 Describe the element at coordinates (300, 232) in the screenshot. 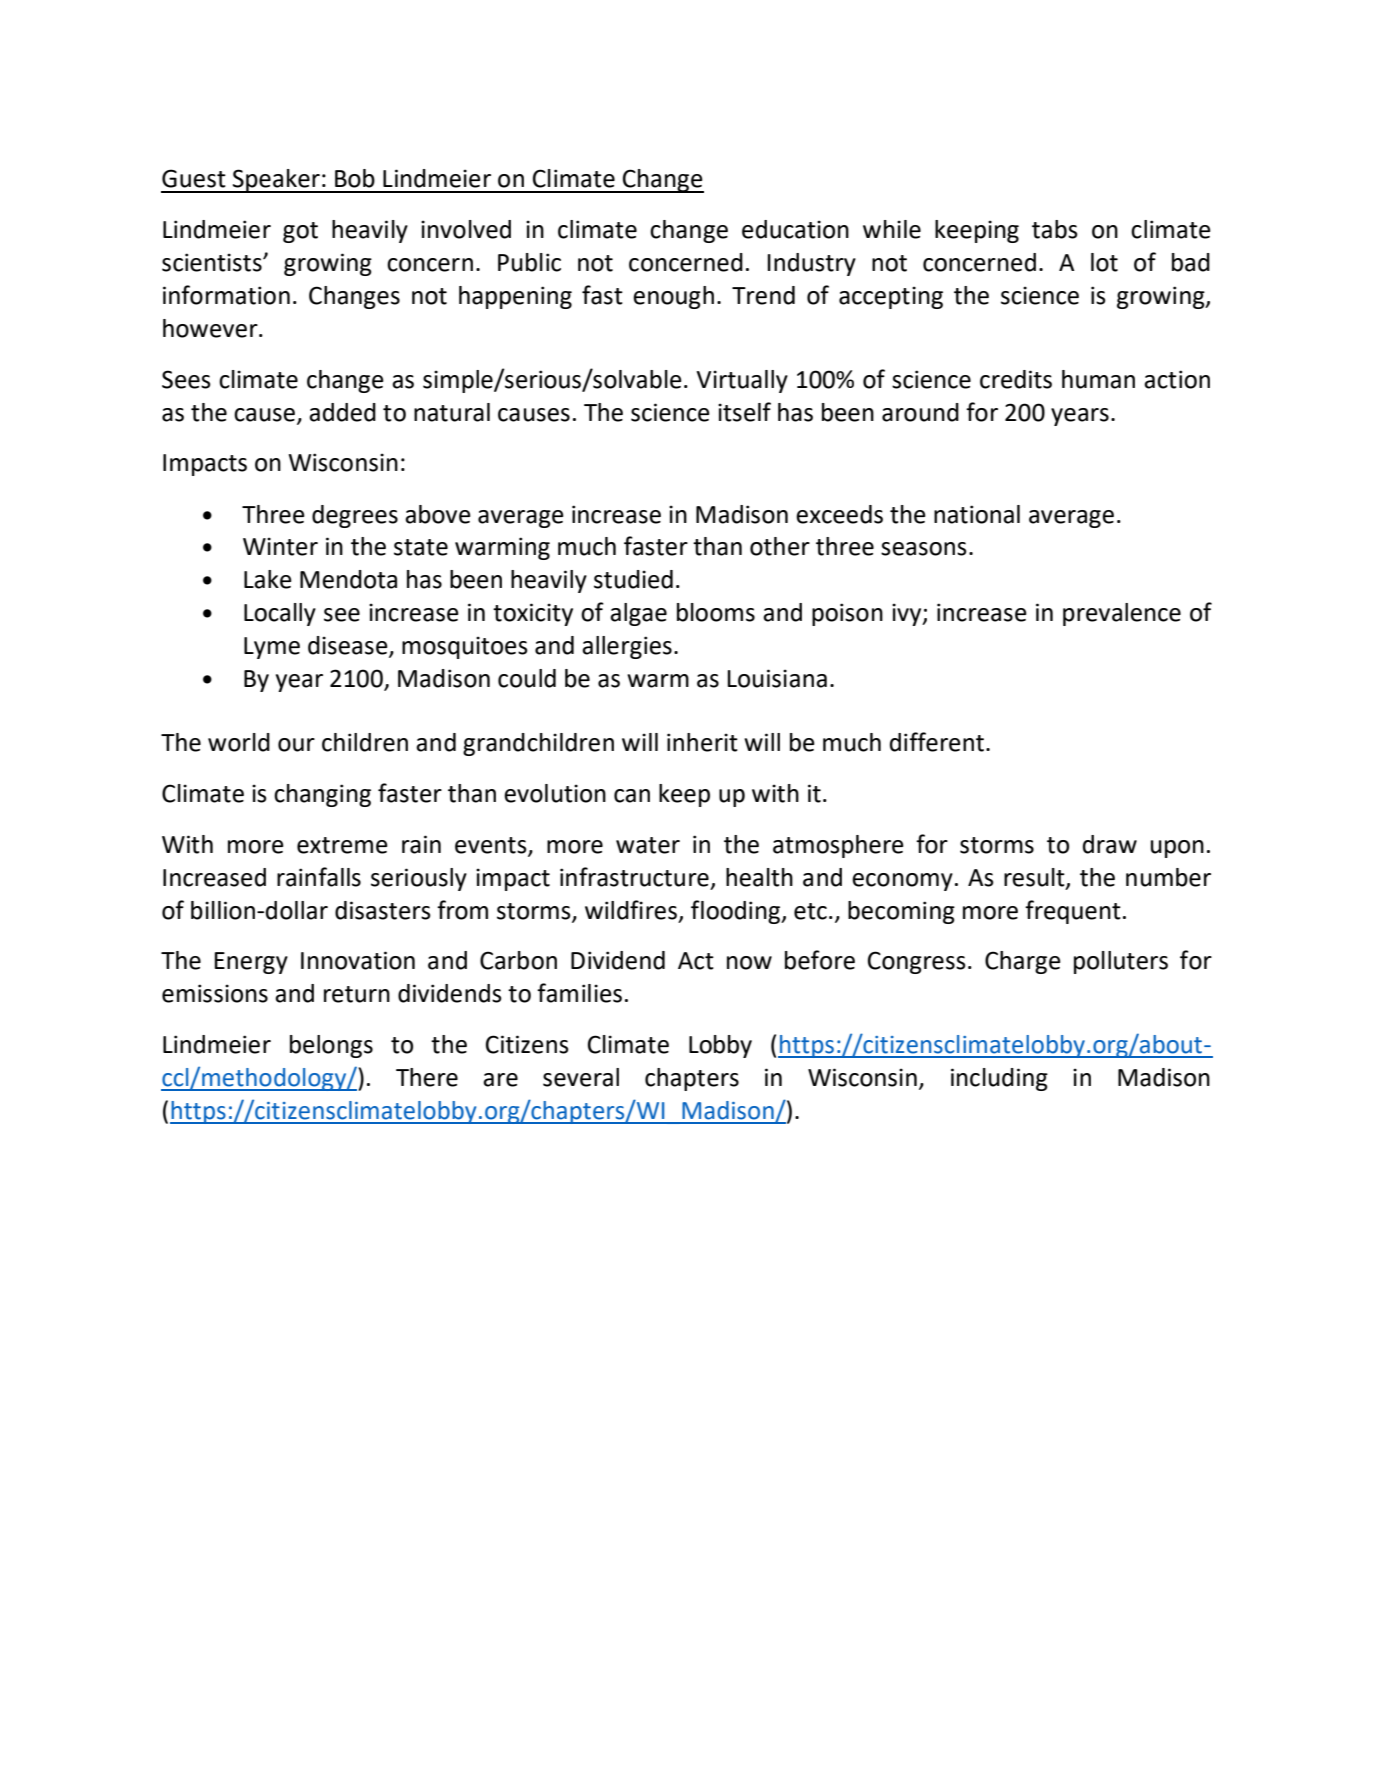

I see `got` at that location.
